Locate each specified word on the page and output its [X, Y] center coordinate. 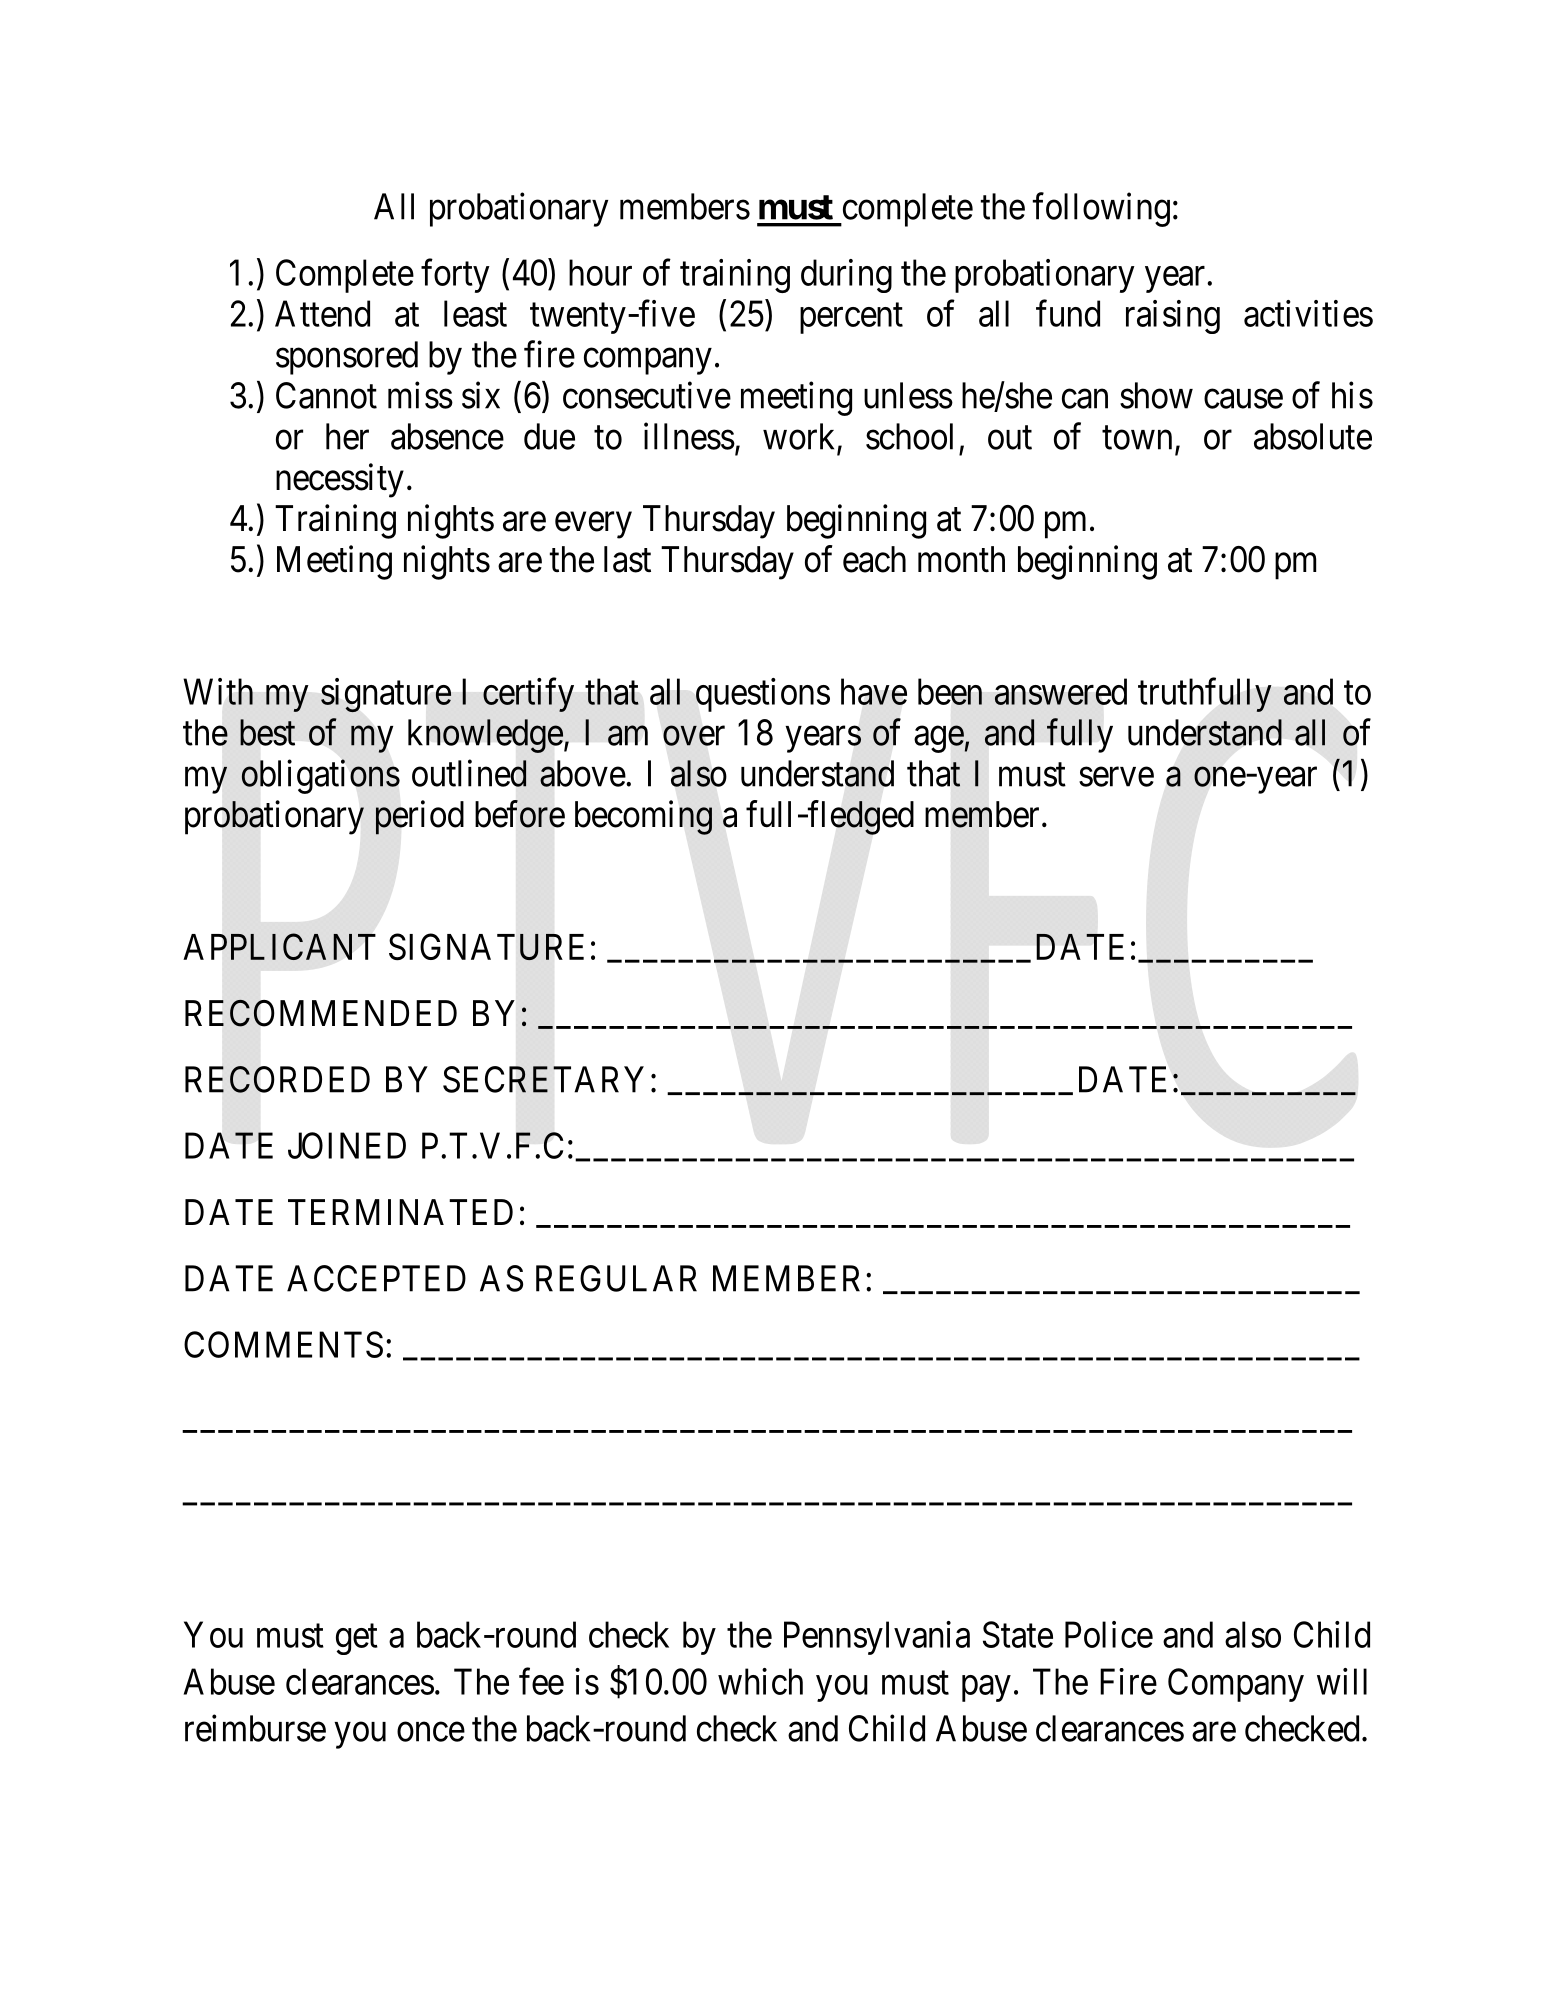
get [357, 1639]
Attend [322, 313]
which [760, 1681]
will [1342, 1681]
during [846, 276]
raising [1173, 317]
